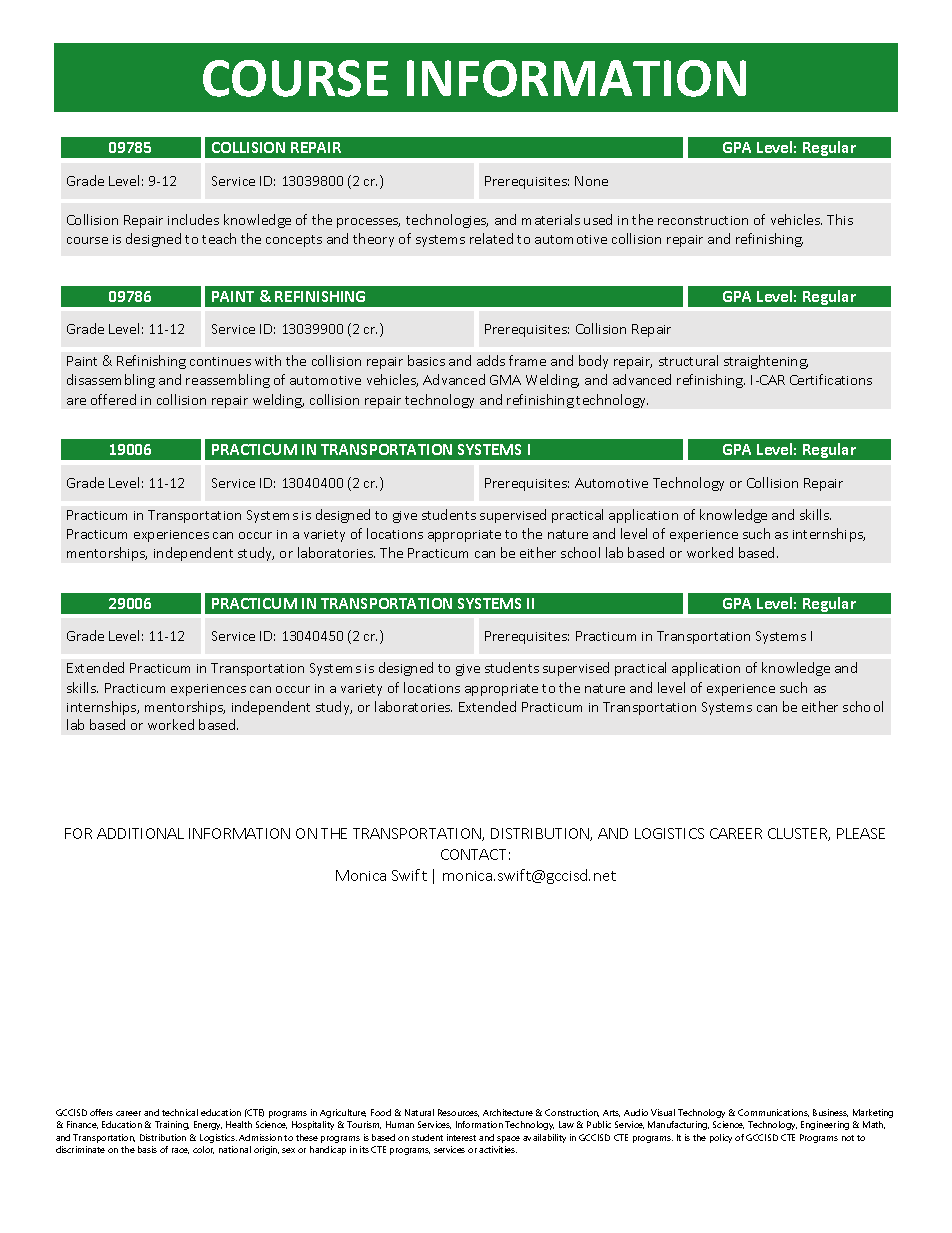 The height and width of the screenshot is (1233, 952). I want to click on technologies, so click(447, 221).
